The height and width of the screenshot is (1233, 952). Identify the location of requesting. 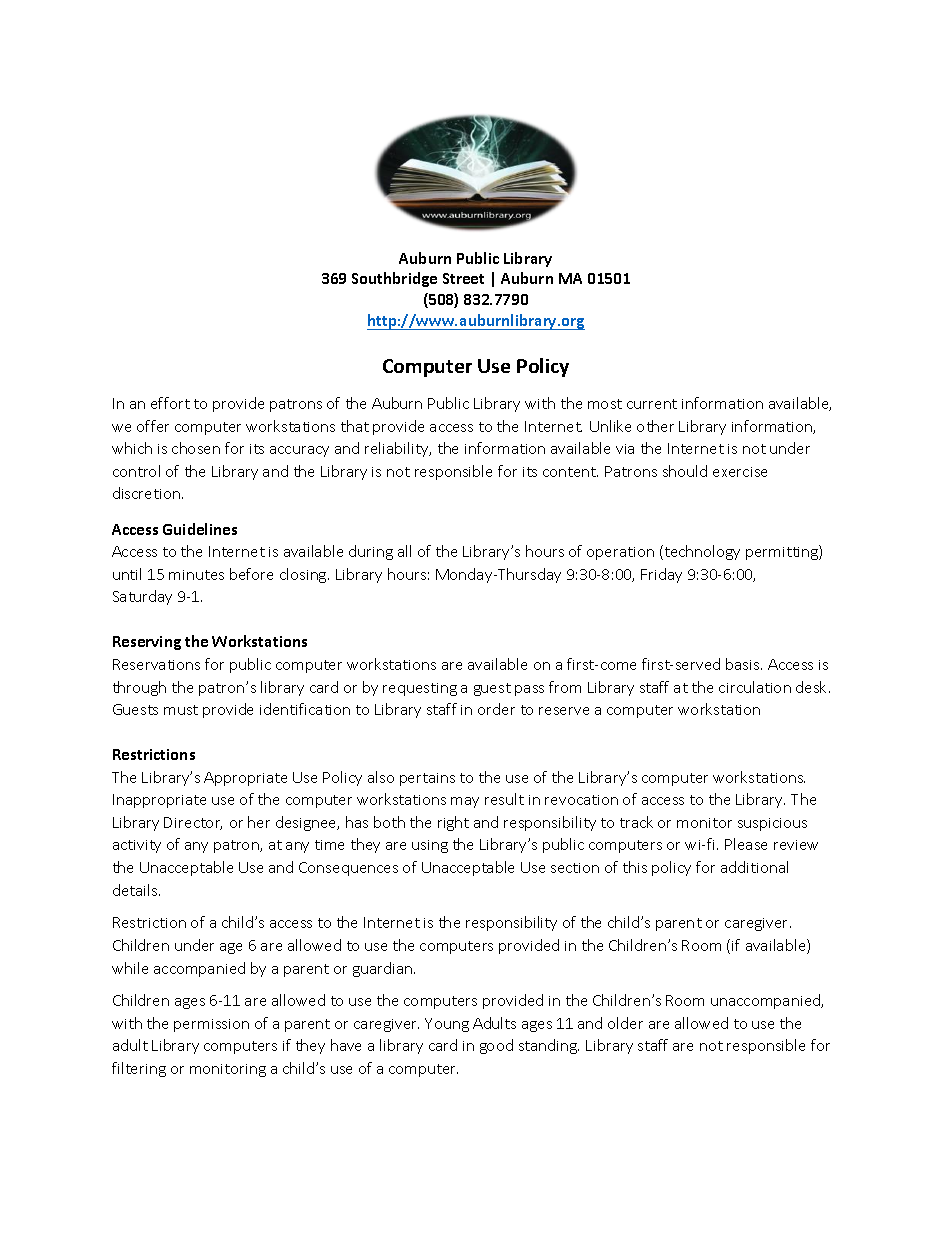
(420, 689).
